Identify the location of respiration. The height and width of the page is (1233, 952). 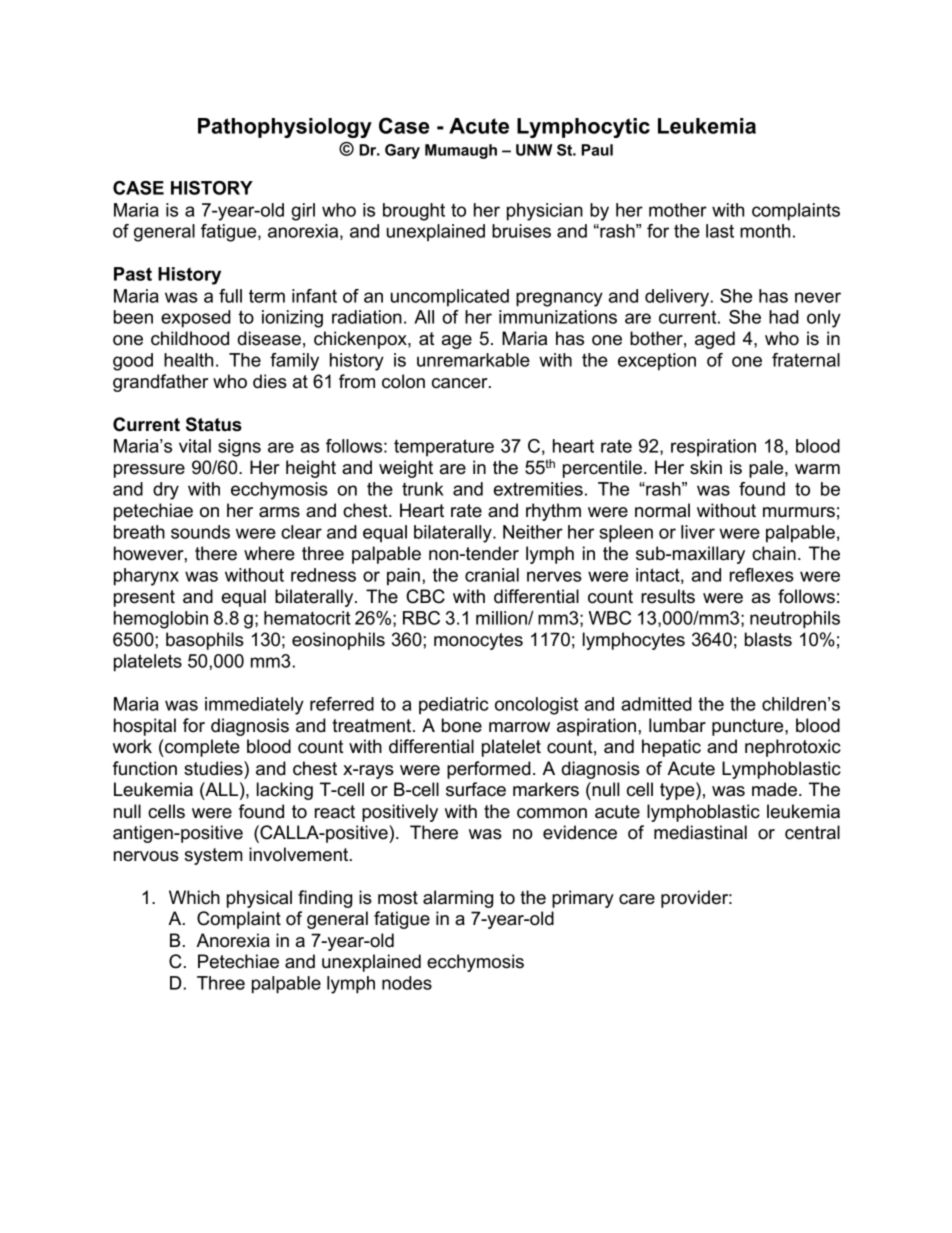
(713, 448).
